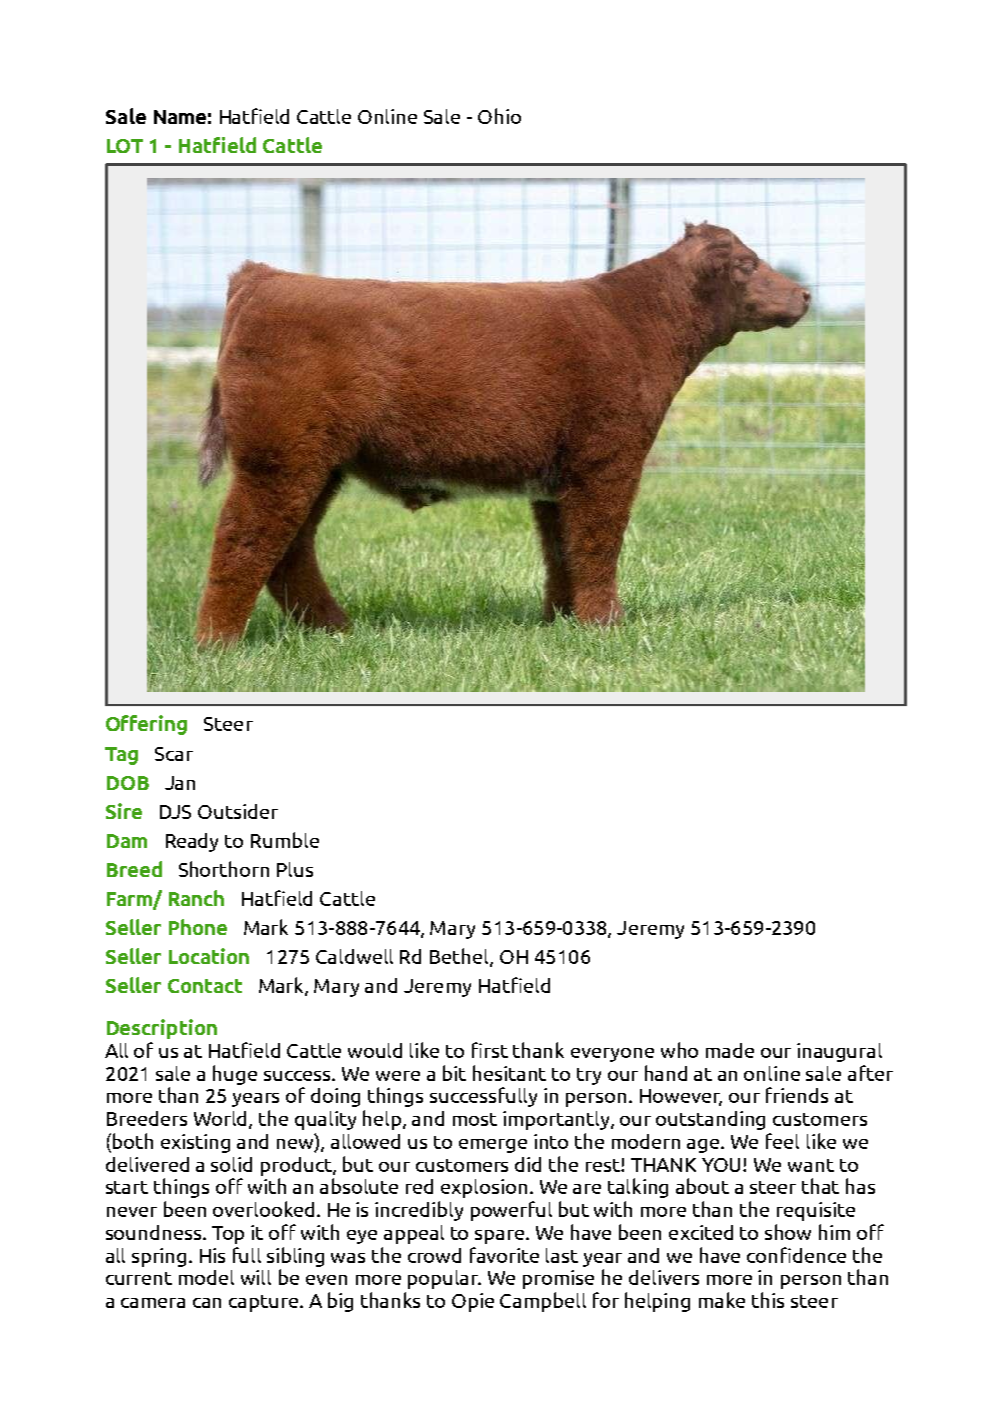 The height and width of the page is (1424, 1007). What do you see at coordinates (499, 116) in the page?
I see `Ohio` at bounding box center [499, 116].
